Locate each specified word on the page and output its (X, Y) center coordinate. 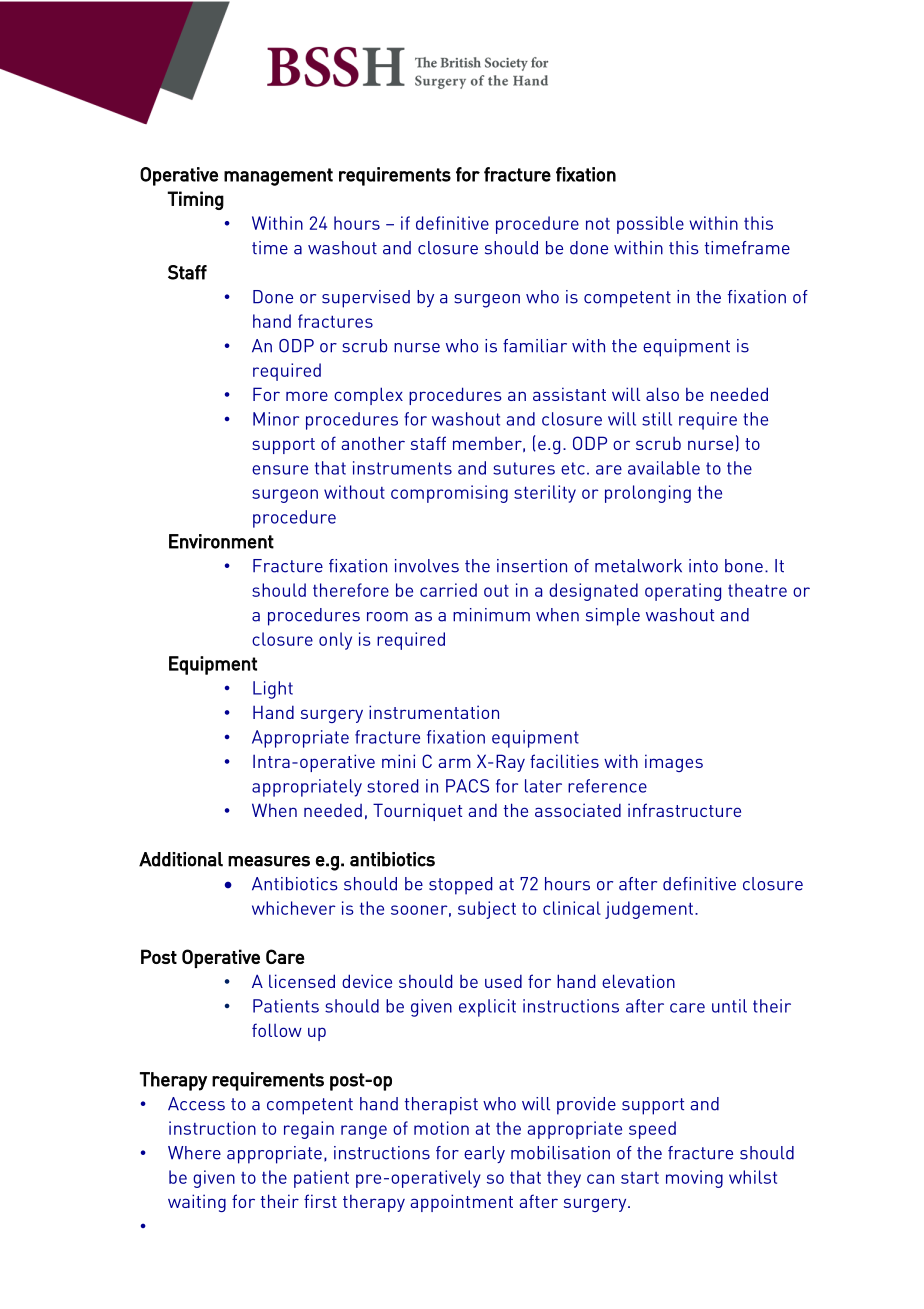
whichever (294, 908)
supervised (366, 299)
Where (194, 1153)
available (664, 468)
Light (273, 690)
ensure (280, 470)
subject (487, 910)
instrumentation (434, 712)
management (278, 177)
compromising (449, 494)
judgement (650, 910)
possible (650, 225)
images (674, 763)
